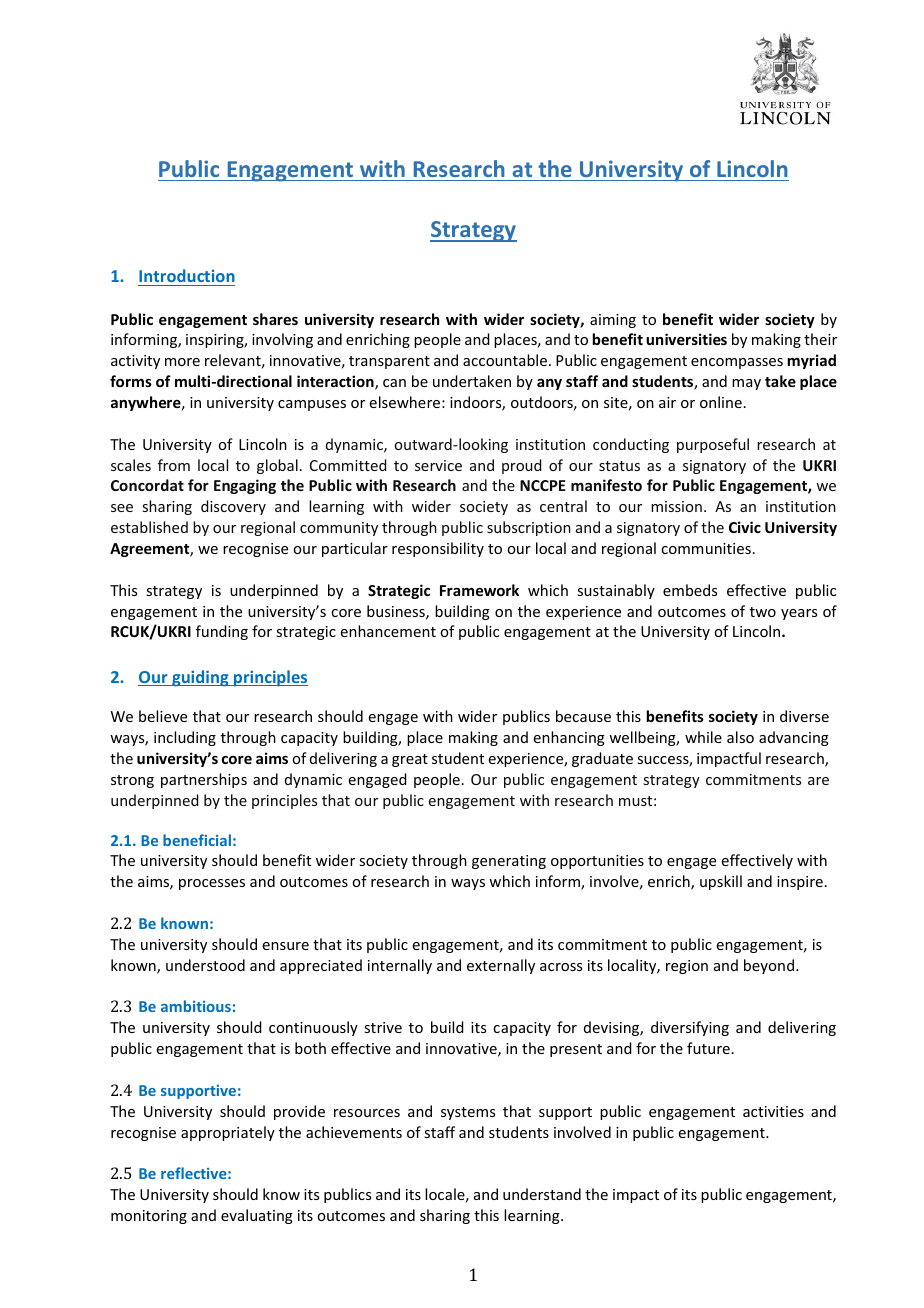 The image size is (924, 1308). Describe the element at coordinates (257, 1216) in the page. I see `evaluating` at that location.
